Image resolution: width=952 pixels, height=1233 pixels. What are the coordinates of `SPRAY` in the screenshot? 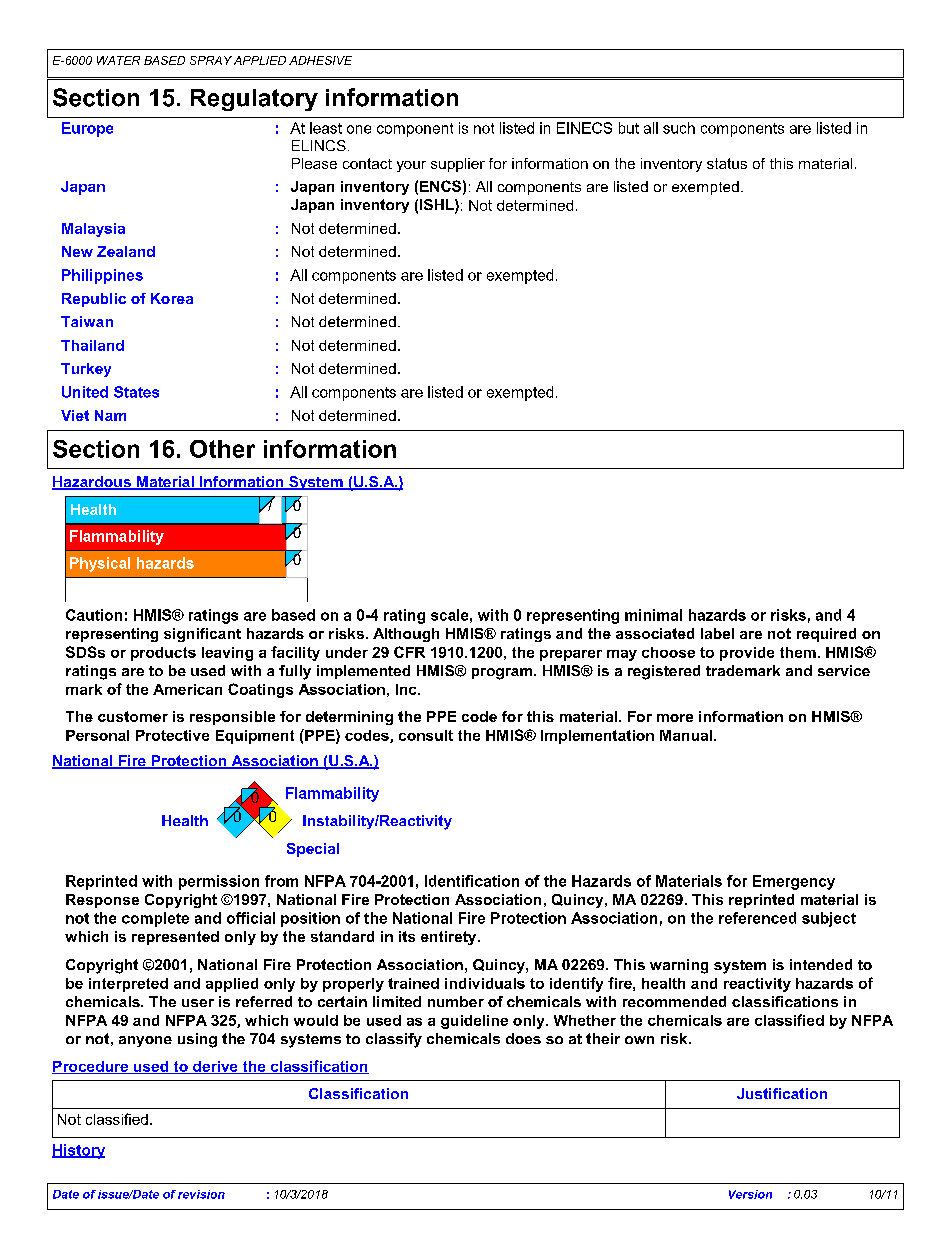 It's located at (211, 60).
